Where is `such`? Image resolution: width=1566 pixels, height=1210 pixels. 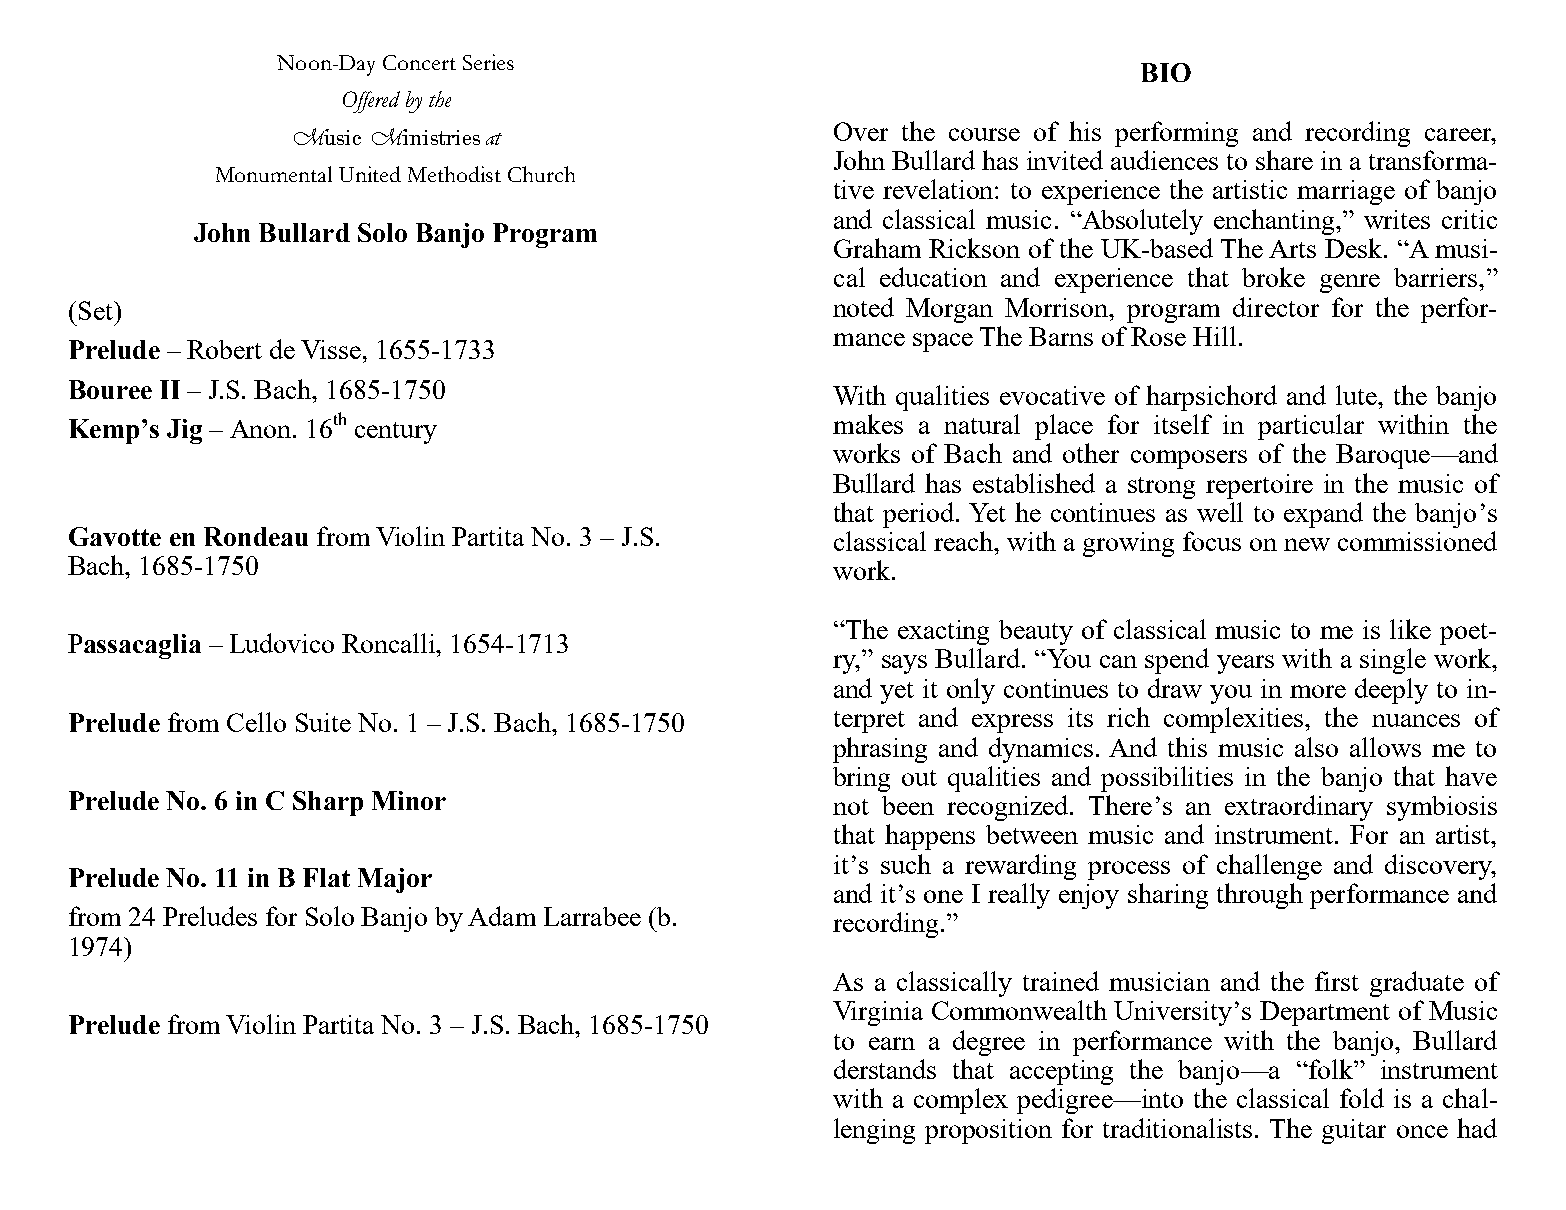 such is located at coordinates (906, 864).
